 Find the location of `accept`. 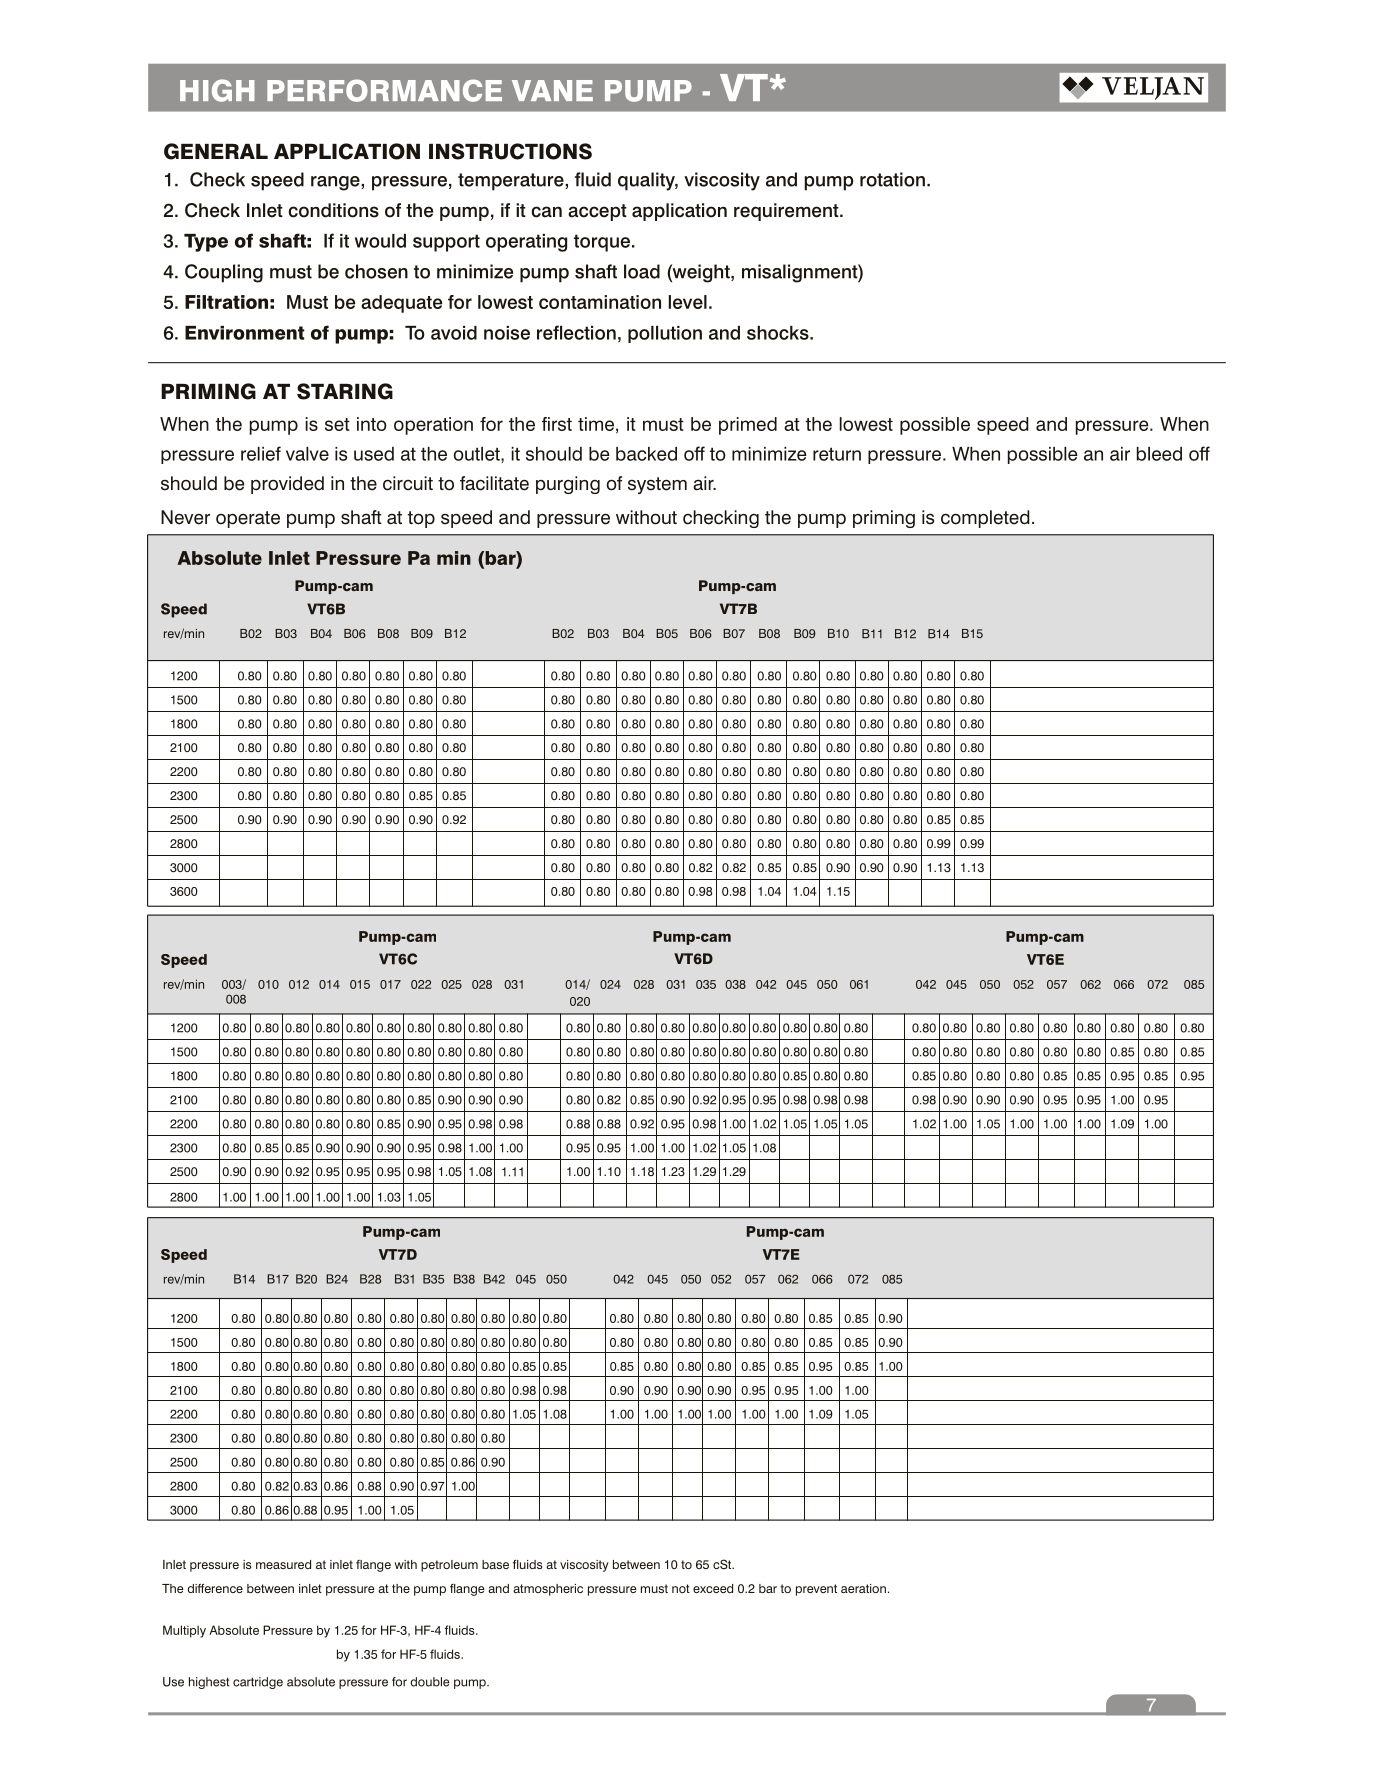

accept is located at coordinates (597, 212).
